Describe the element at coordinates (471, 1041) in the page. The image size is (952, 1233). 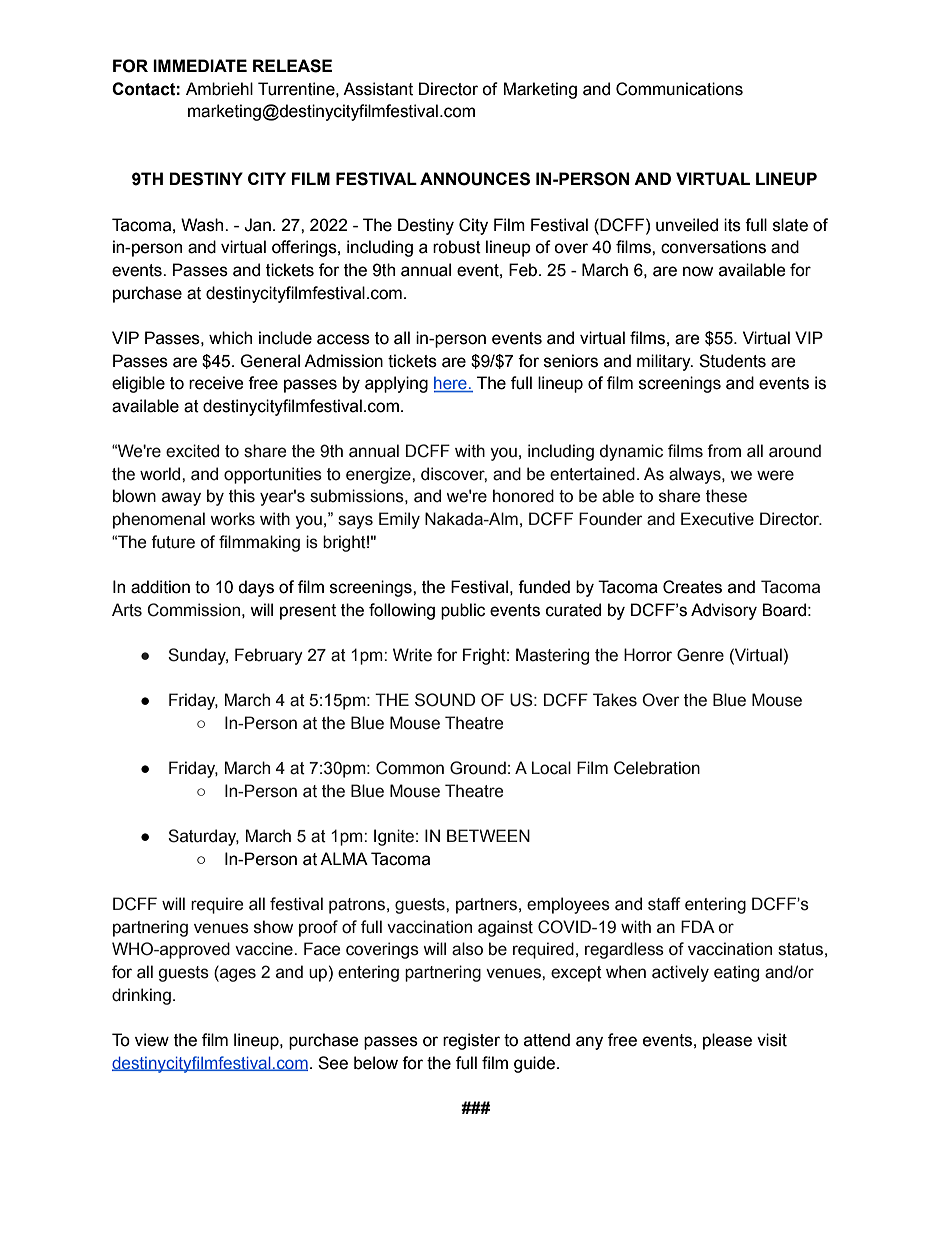
I see `register` at that location.
